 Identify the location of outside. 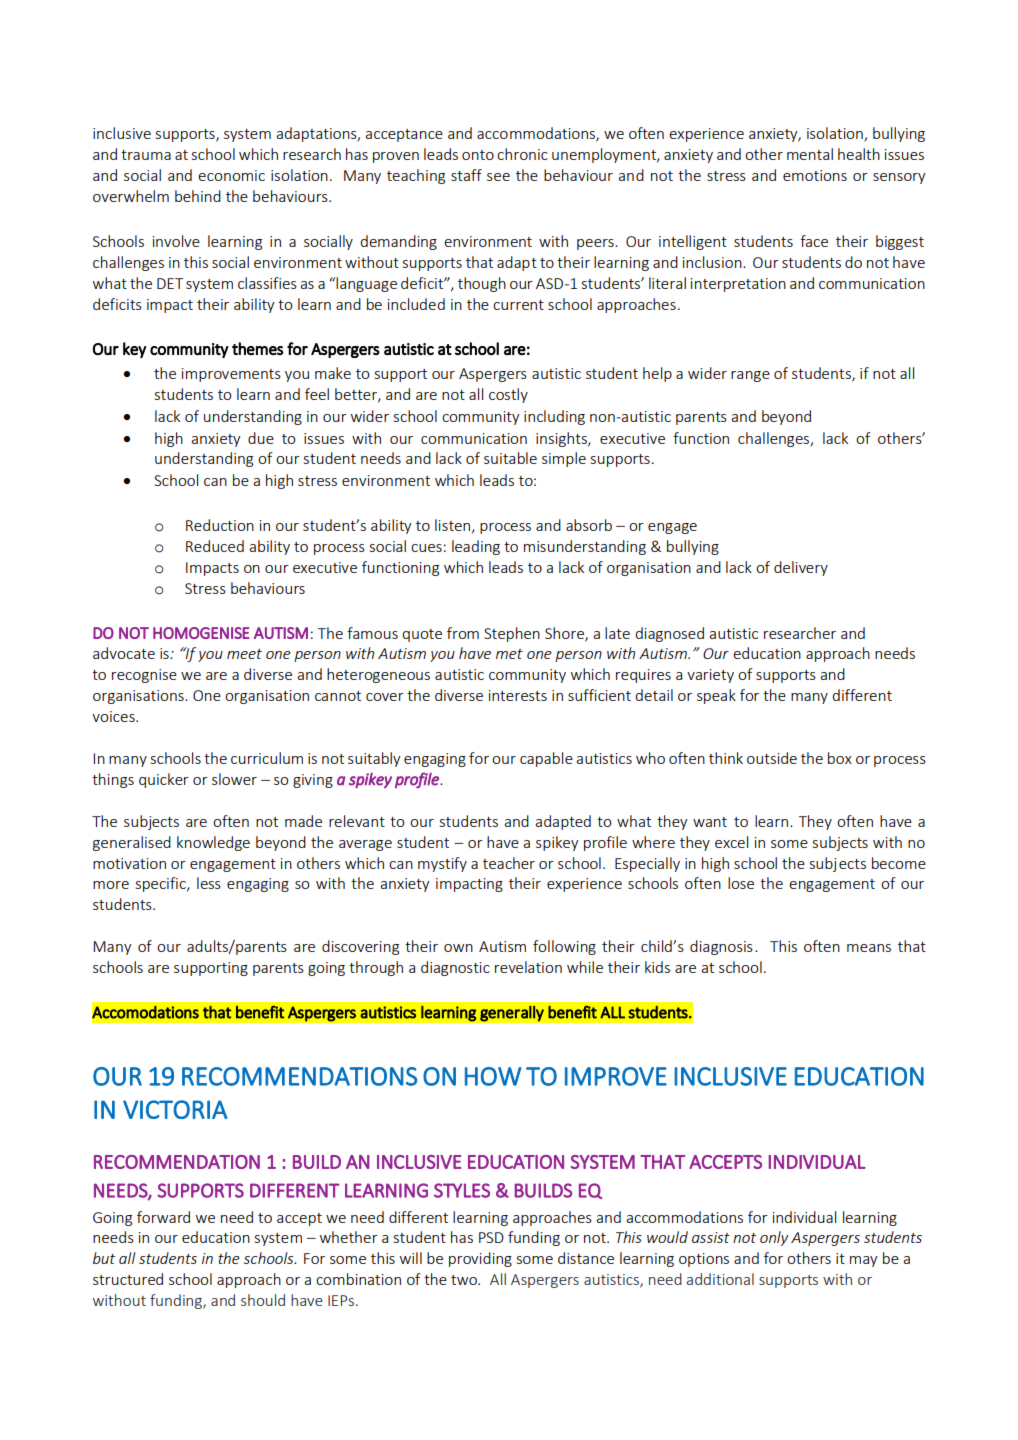
(772, 758).
